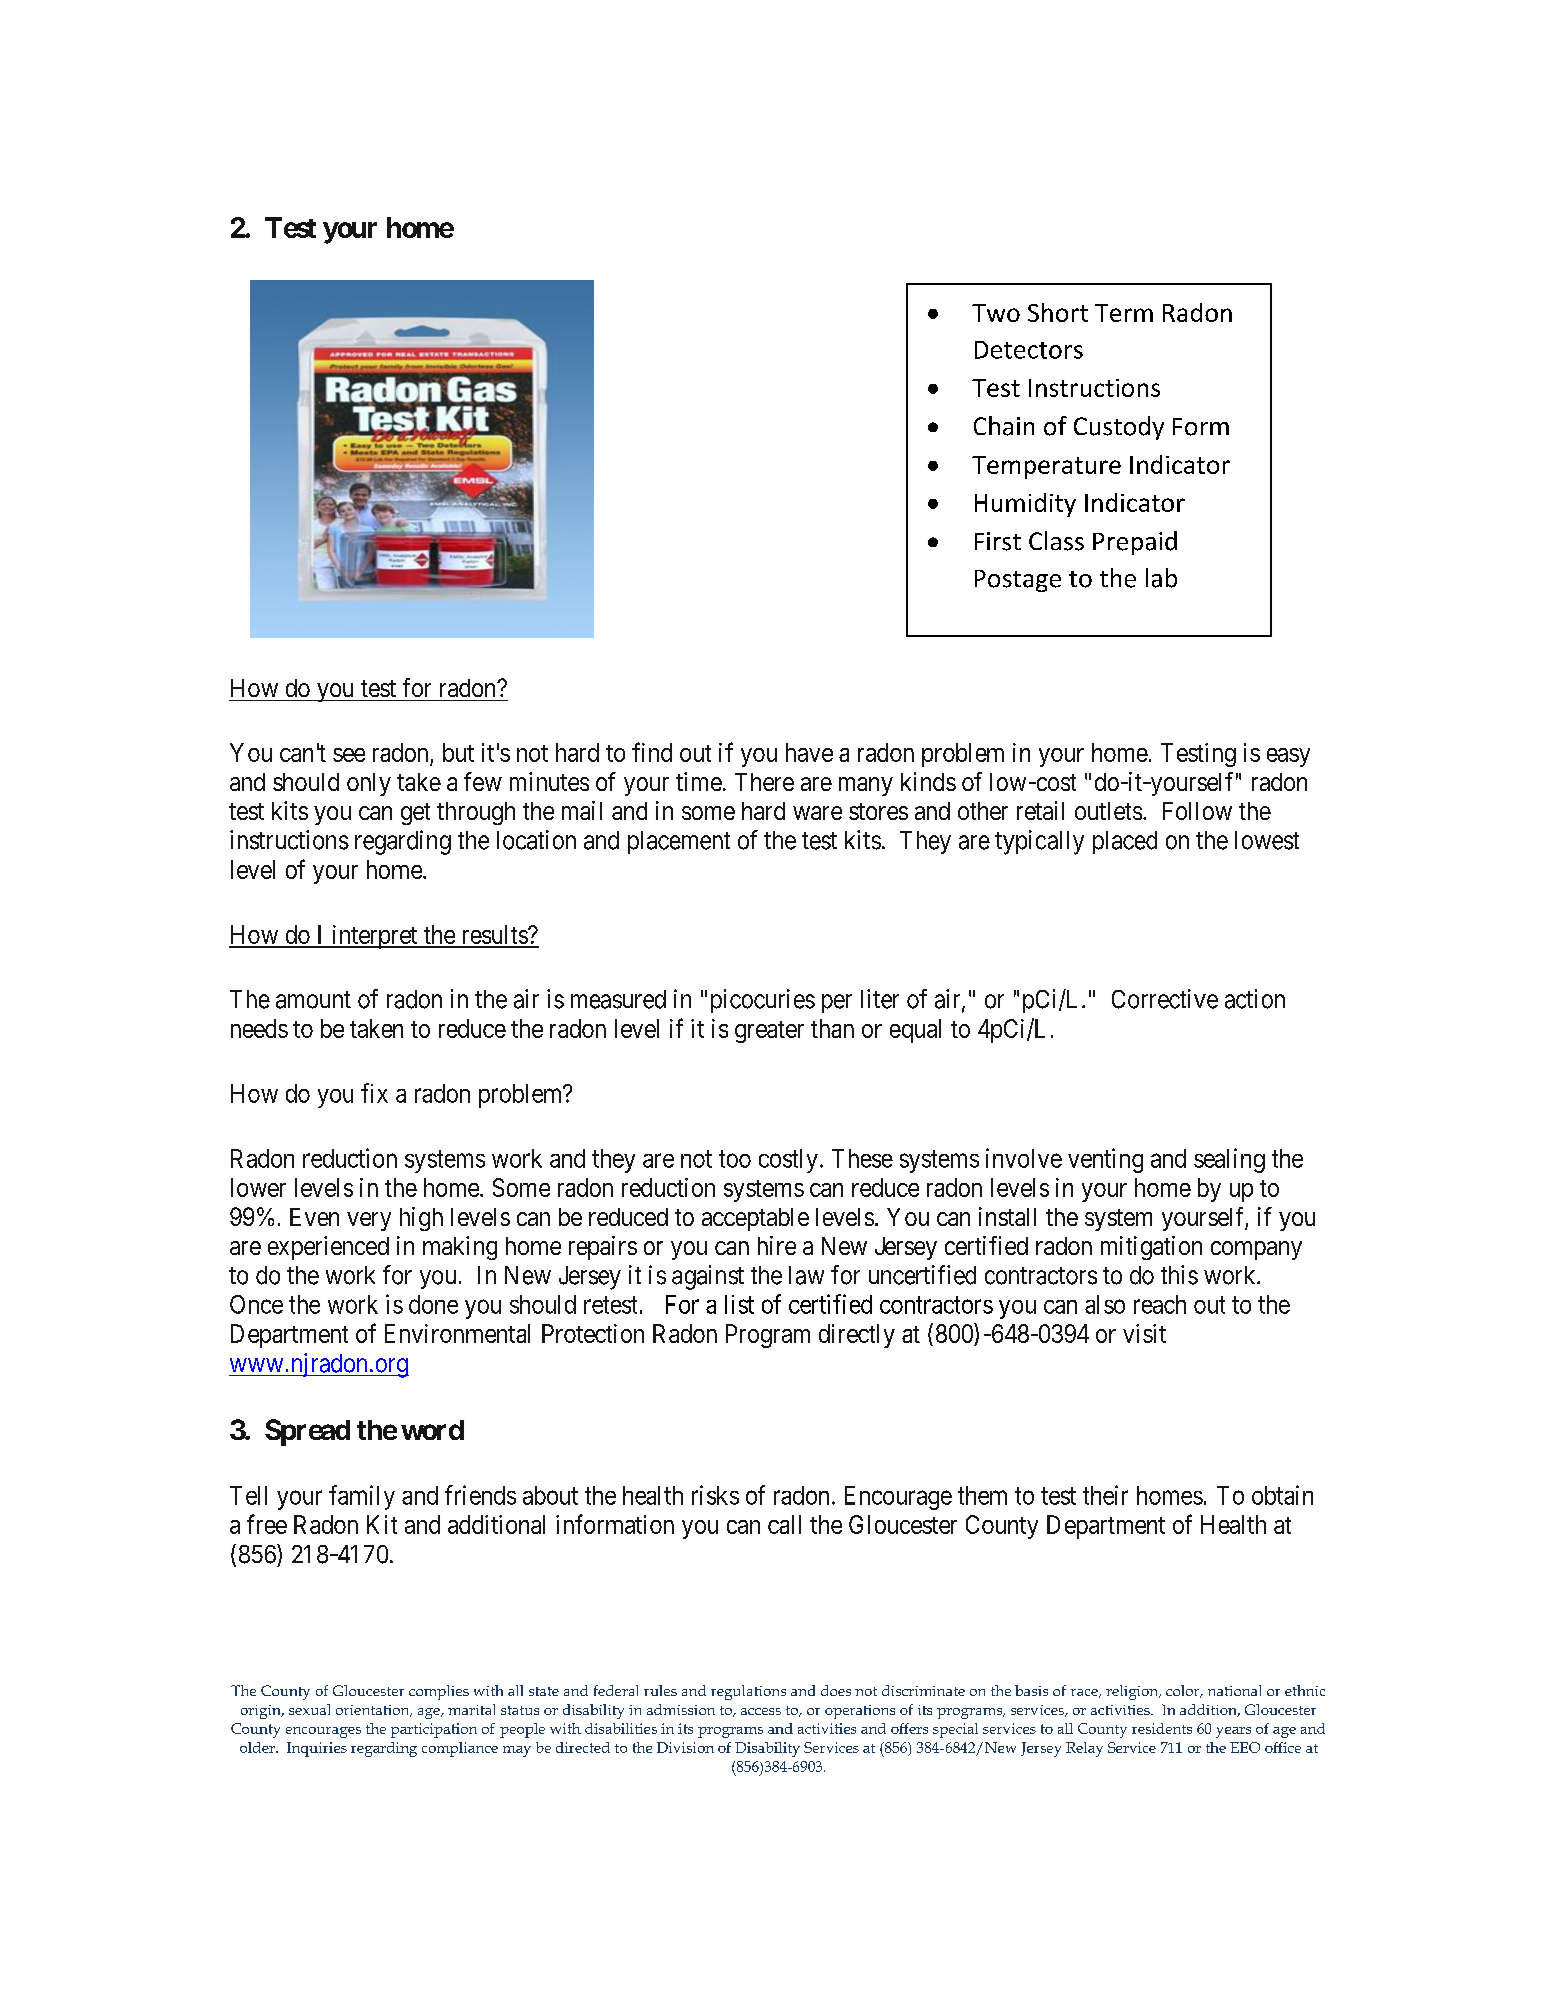  What do you see at coordinates (679, 842) in the image?
I see `placement` at bounding box center [679, 842].
